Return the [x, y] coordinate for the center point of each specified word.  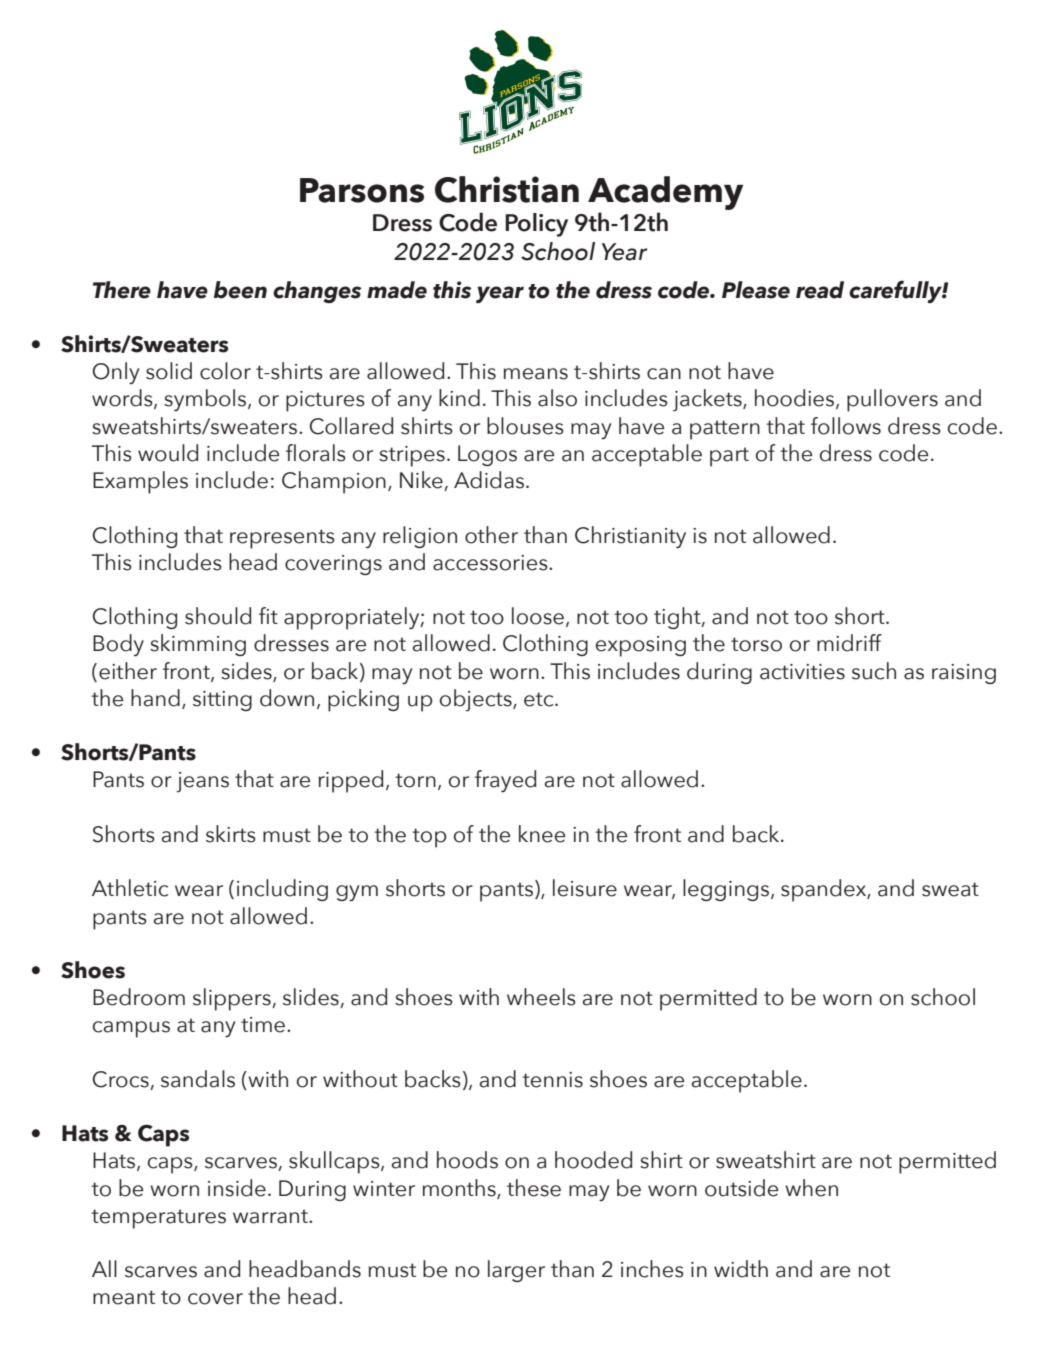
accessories [491, 563]
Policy [536, 225]
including [282, 890]
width [741, 1269]
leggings [726, 890]
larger [516, 1271]
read [820, 290]
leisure [585, 888]
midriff [849, 643]
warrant [271, 1216]
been [240, 290]
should [218, 616]
